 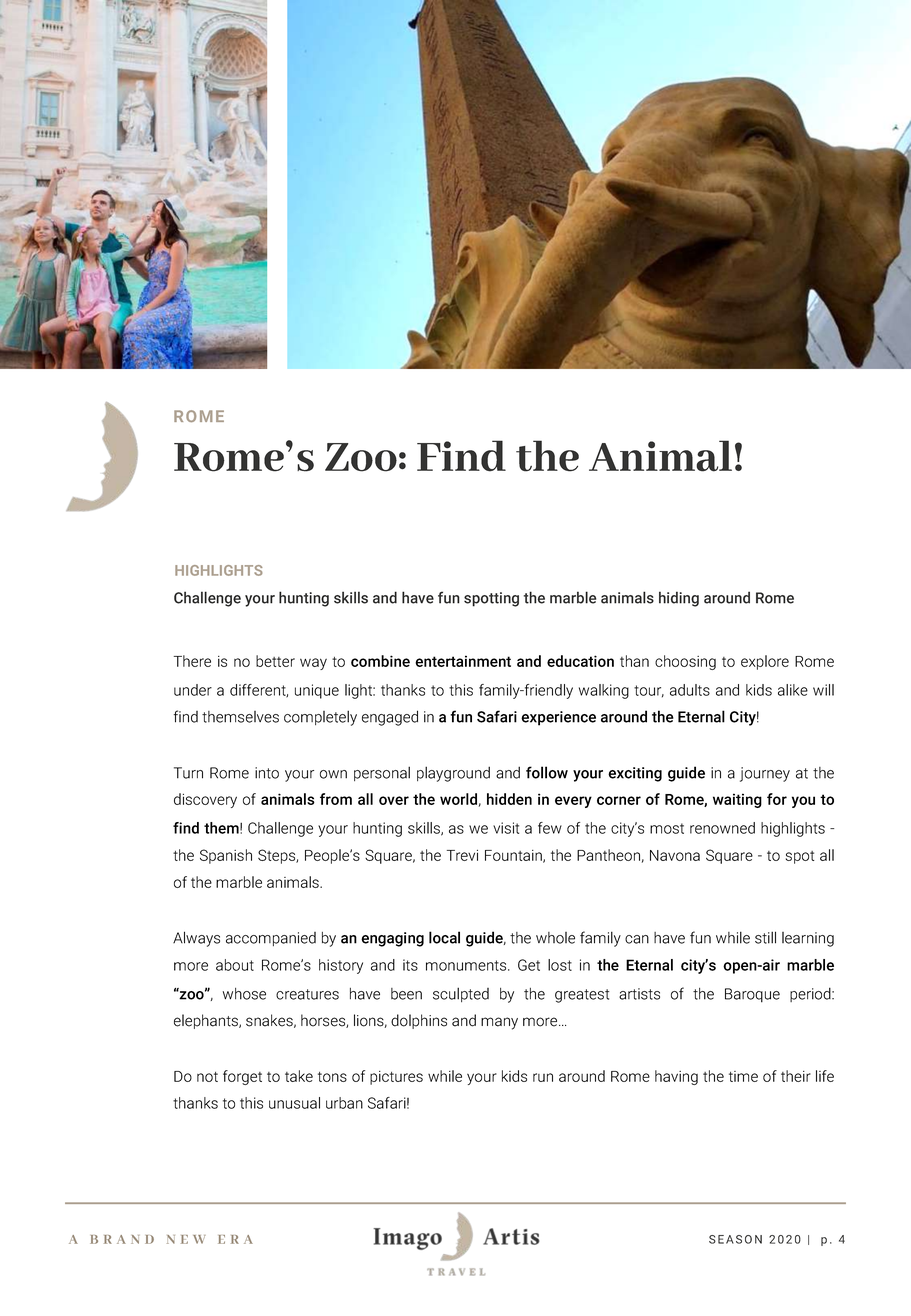 I want to click on entertainment, so click(x=463, y=661).
